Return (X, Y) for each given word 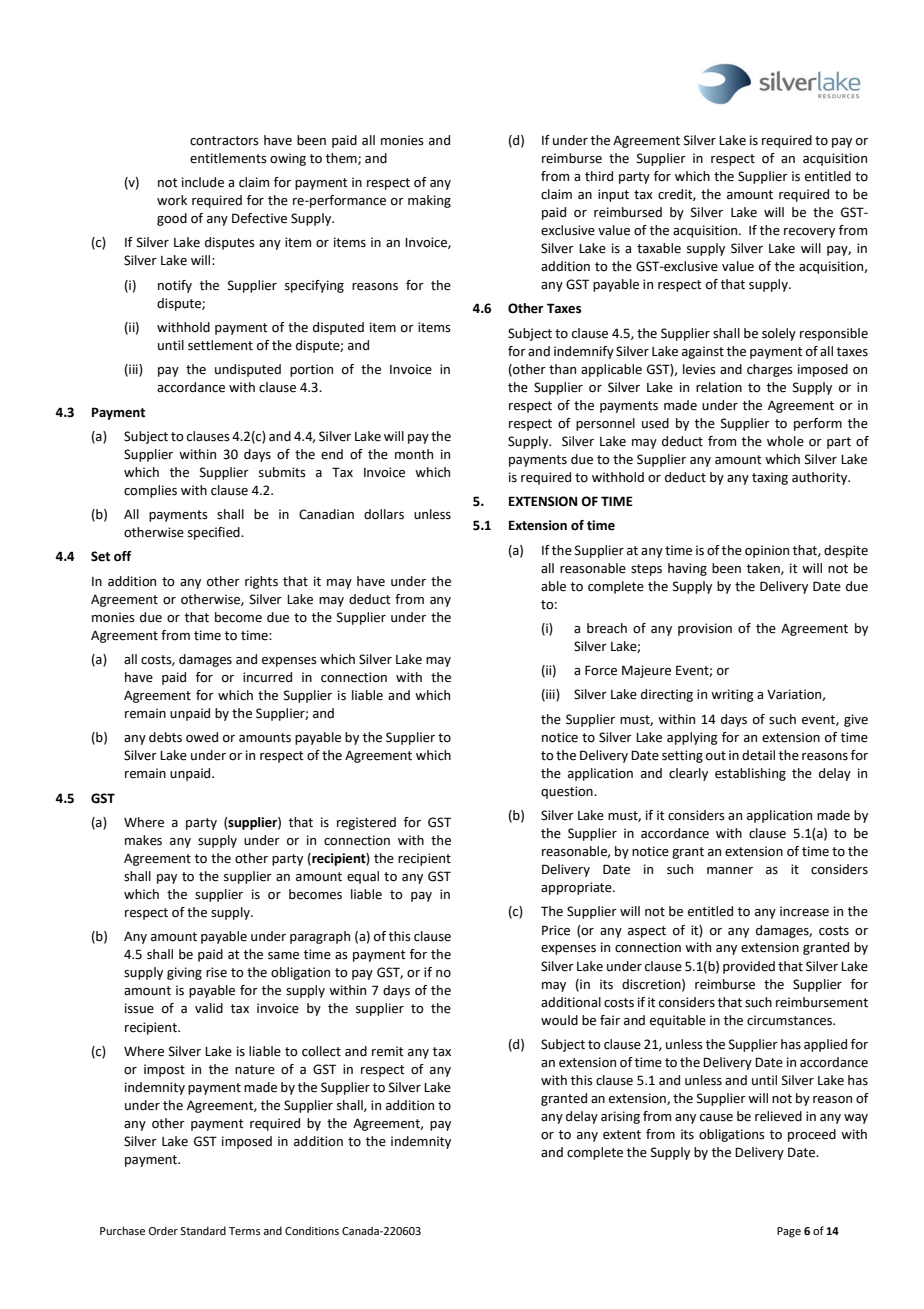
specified (215, 533)
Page (789, 1232)
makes (143, 840)
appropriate (577, 888)
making (429, 201)
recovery (809, 233)
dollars (384, 514)
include (203, 182)
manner (730, 871)
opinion (767, 551)
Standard (203, 1230)
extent (622, 1135)
